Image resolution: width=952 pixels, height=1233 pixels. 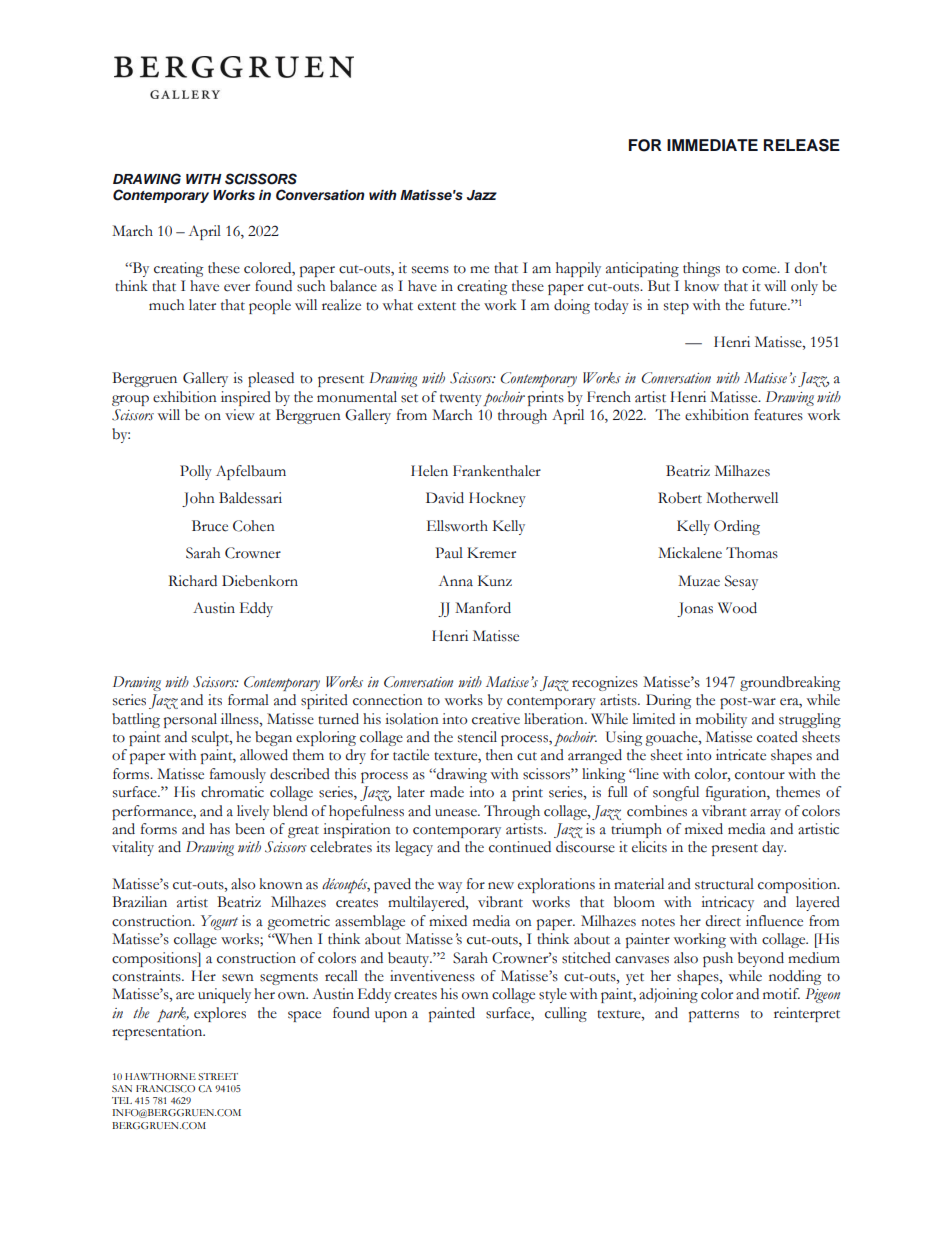 I want to click on RELEASE, so click(x=802, y=145).
